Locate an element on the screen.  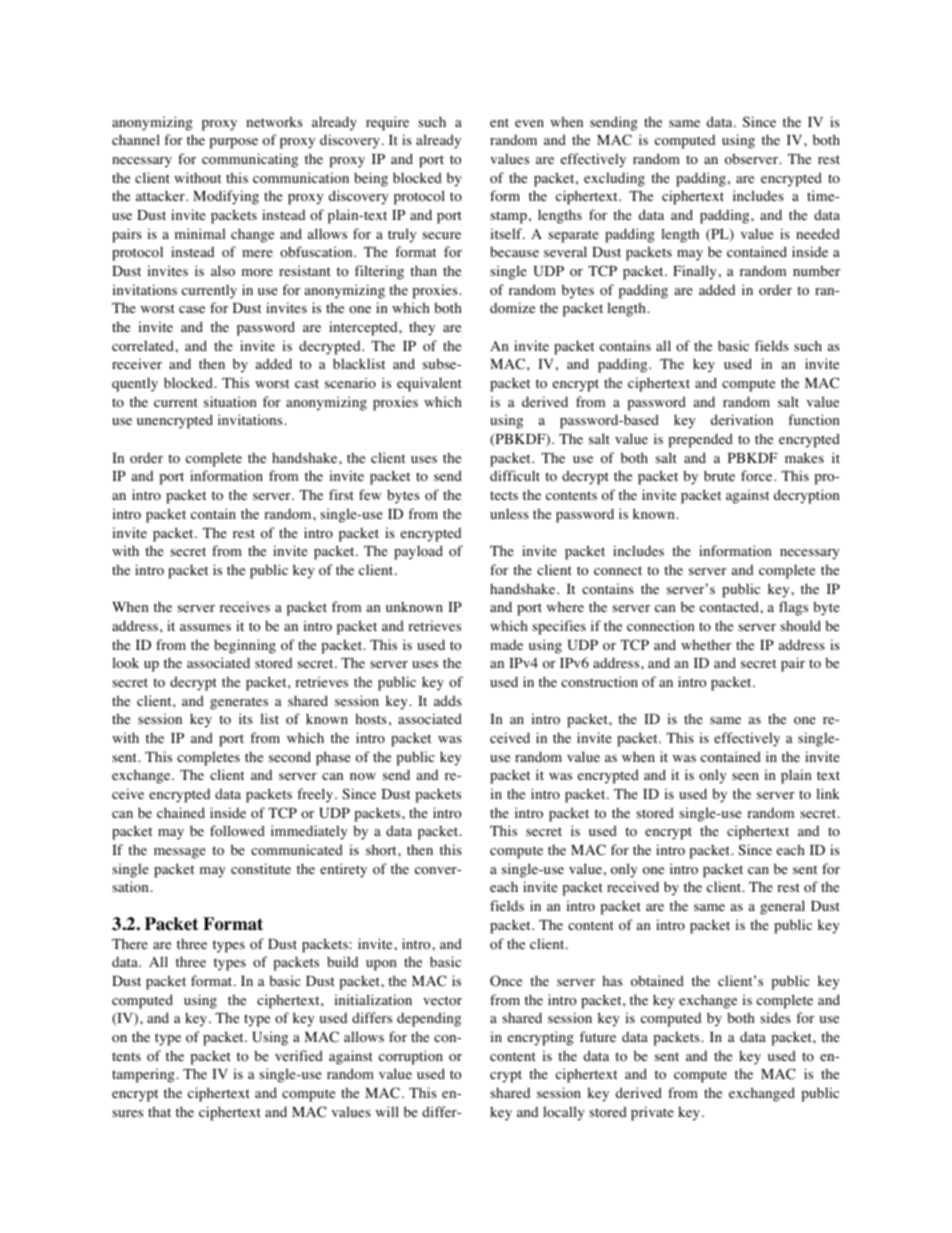
message is located at coordinates (180, 853).
